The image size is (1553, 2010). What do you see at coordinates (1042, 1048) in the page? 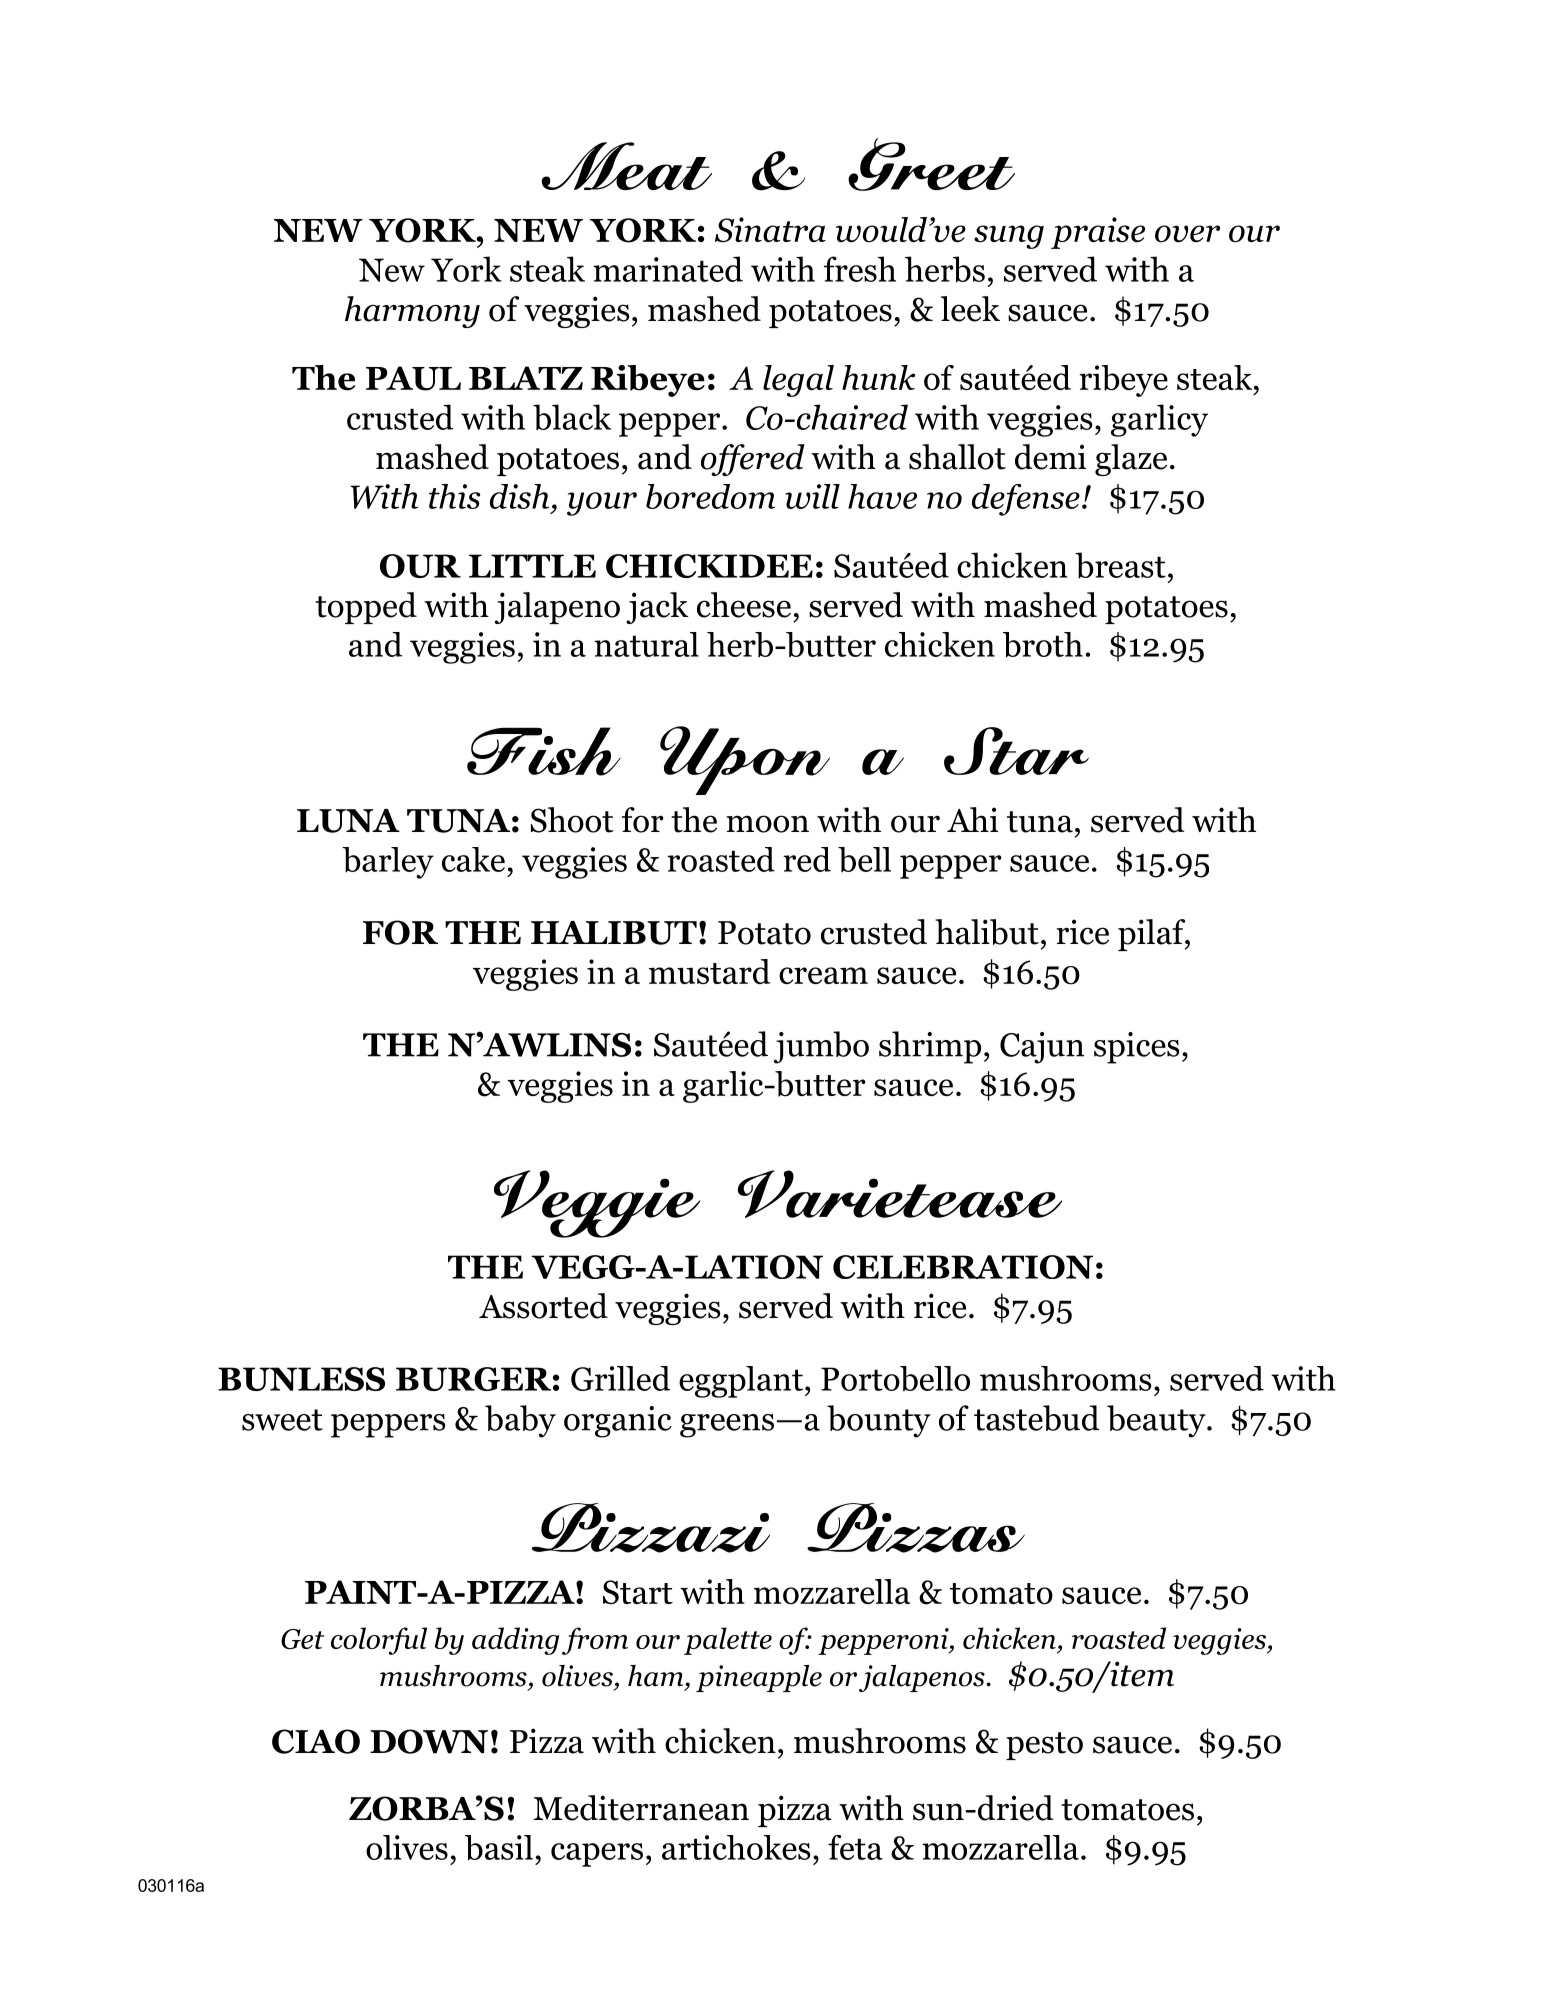
I see `Cajun` at bounding box center [1042, 1048].
